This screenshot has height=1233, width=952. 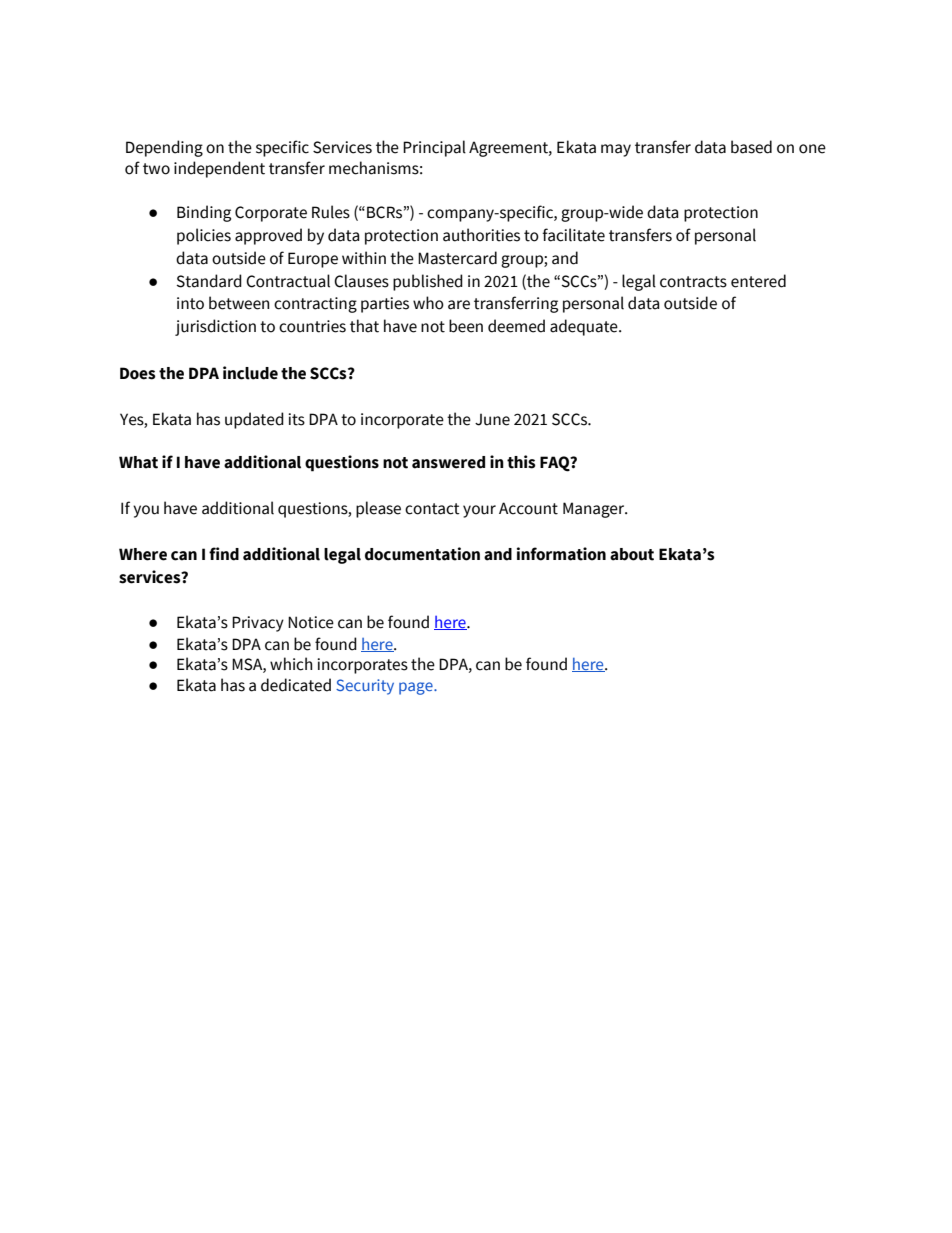 What do you see at coordinates (459, 305) in the screenshot?
I see `are` at bounding box center [459, 305].
